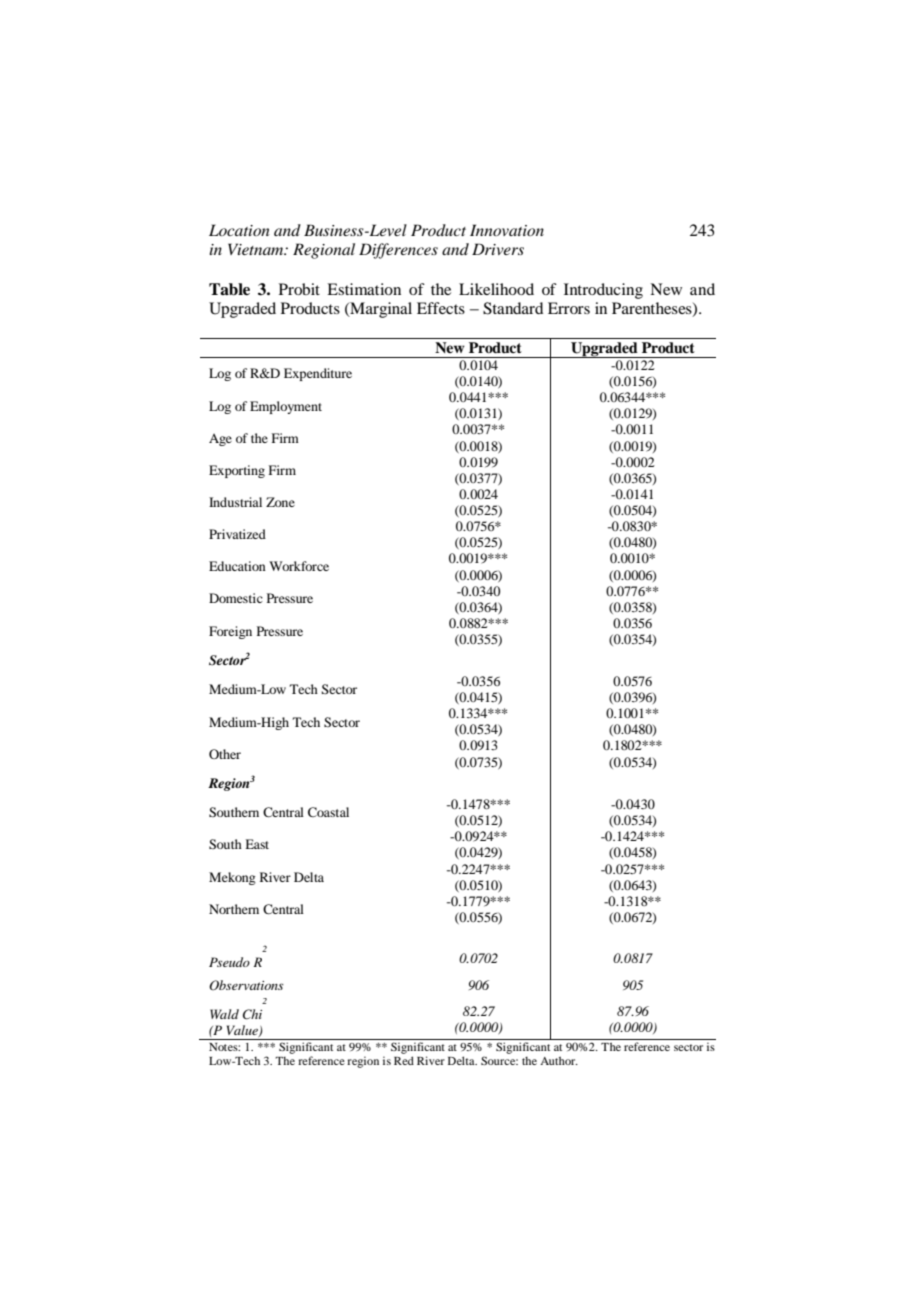 The image size is (924, 1308). What do you see at coordinates (328, 812) in the screenshot?
I see `Coastal` at bounding box center [328, 812].
